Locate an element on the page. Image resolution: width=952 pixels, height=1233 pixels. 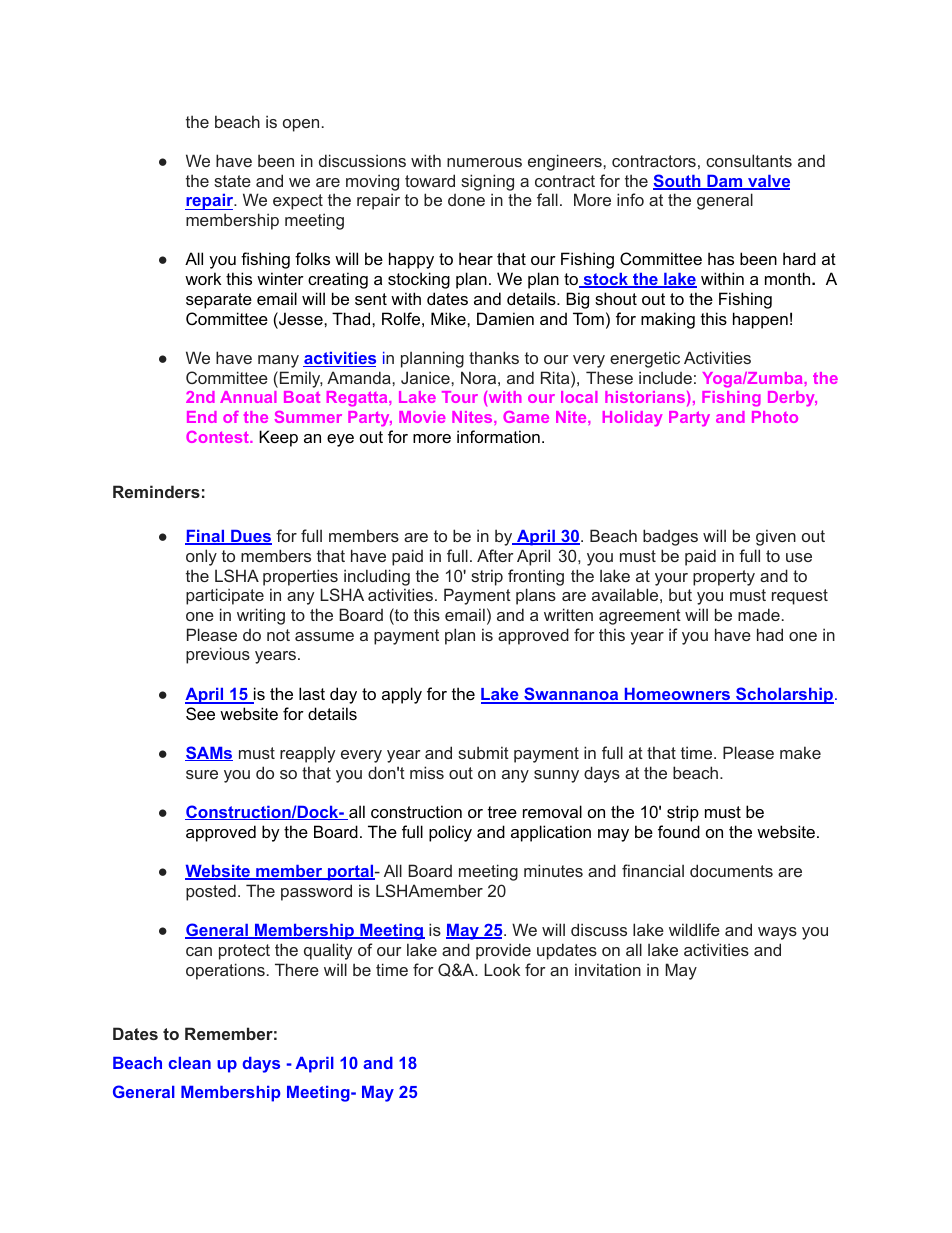
Look is located at coordinates (502, 969).
